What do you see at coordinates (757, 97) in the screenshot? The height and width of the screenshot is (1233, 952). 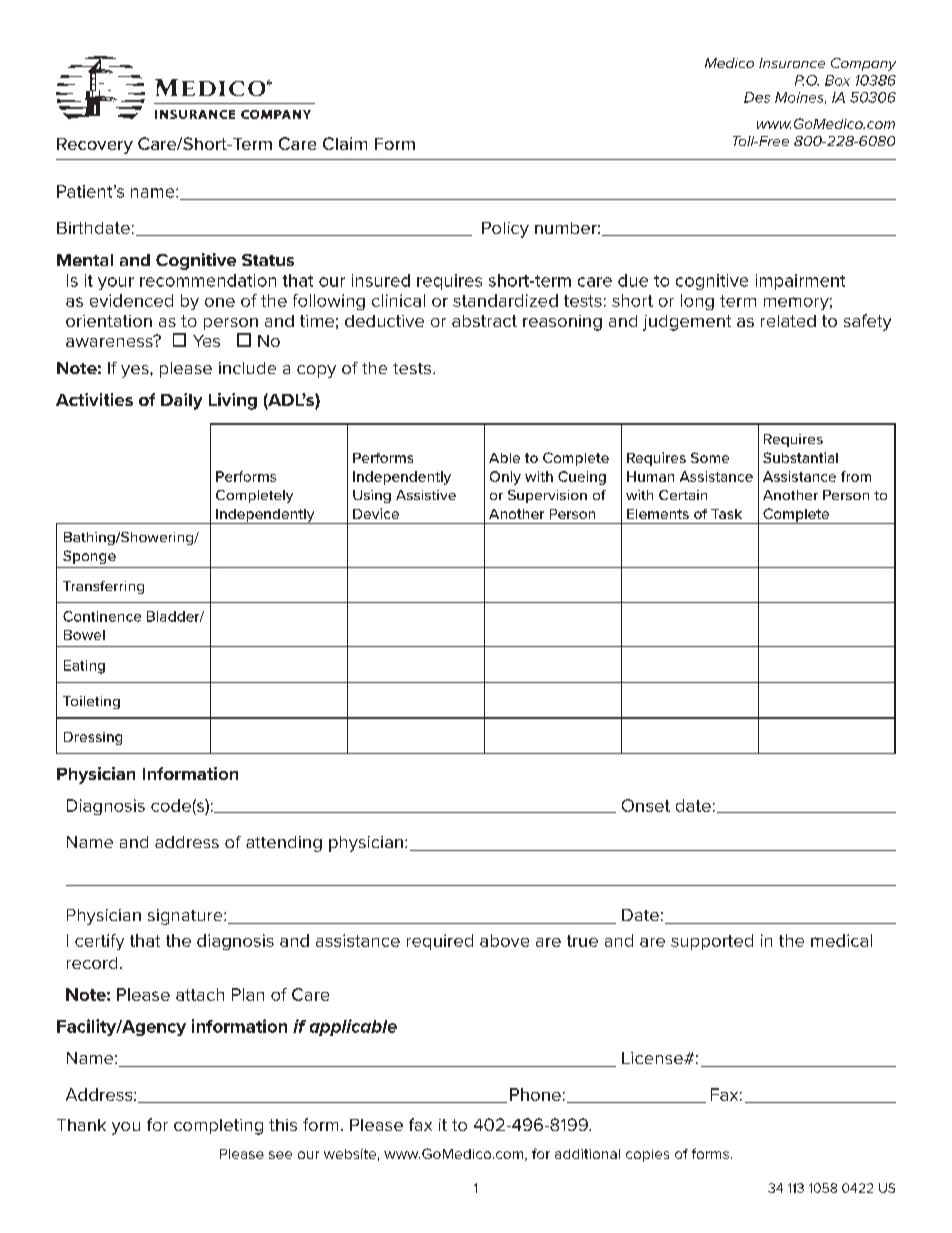 I see `Des` at bounding box center [757, 97].
